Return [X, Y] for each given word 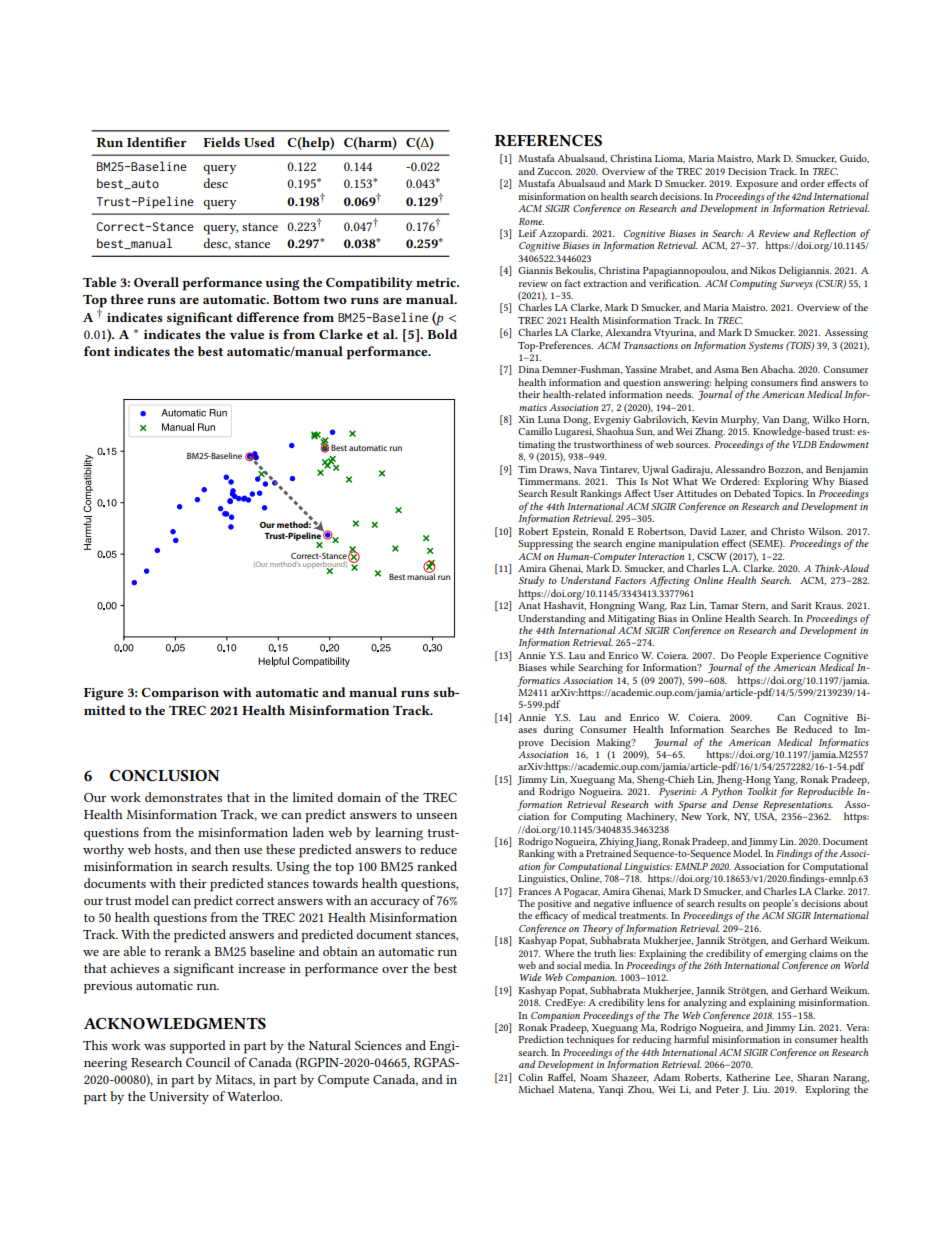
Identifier [156, 142]
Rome [531, 221]
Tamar [724, 605]
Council [208, 1062]
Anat [529, 605]
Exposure [757, 185]
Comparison [180, 694]
